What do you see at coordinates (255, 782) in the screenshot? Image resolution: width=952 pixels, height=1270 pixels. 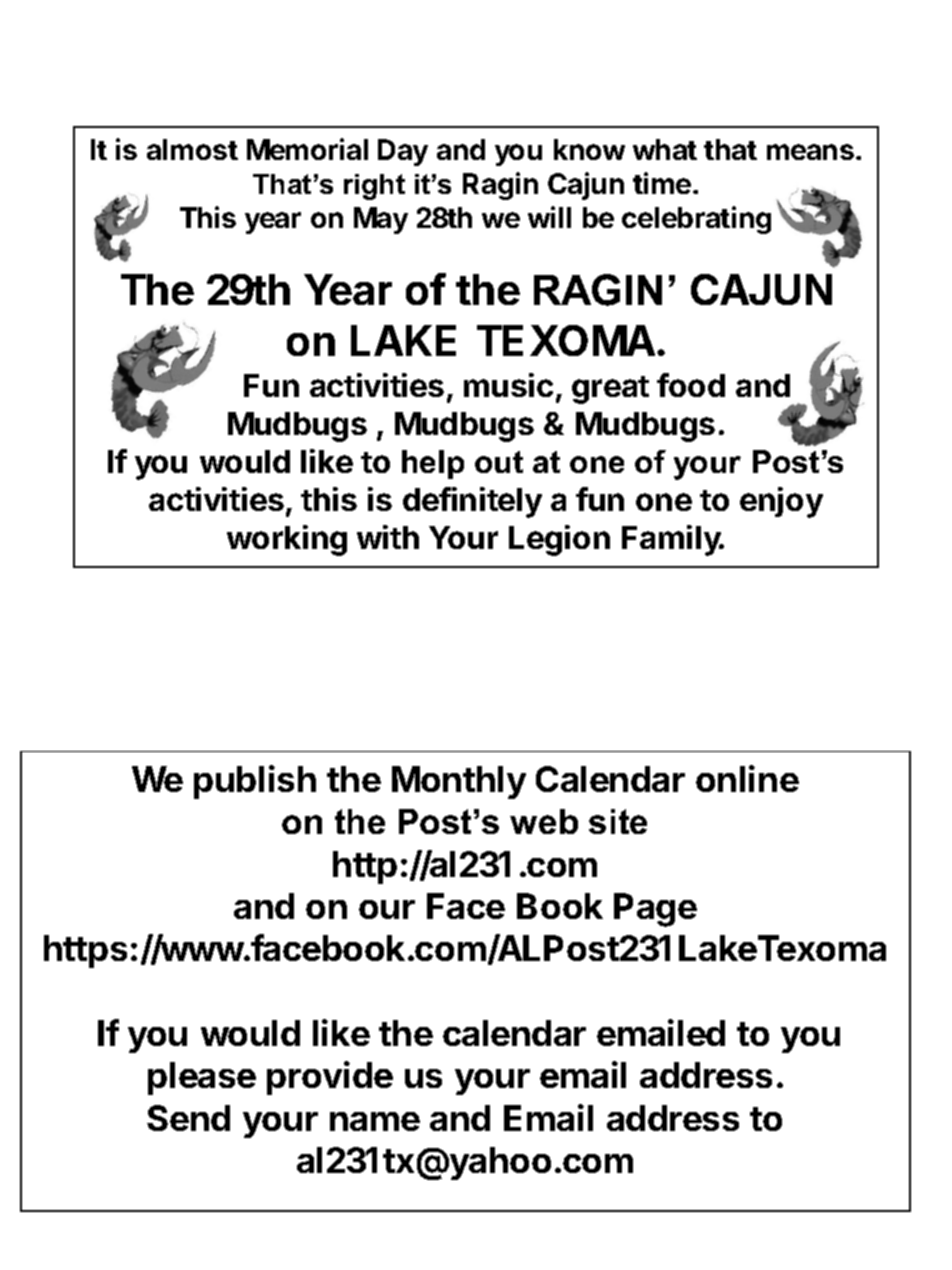 I see `publish` at bounding box center [255, 782].
